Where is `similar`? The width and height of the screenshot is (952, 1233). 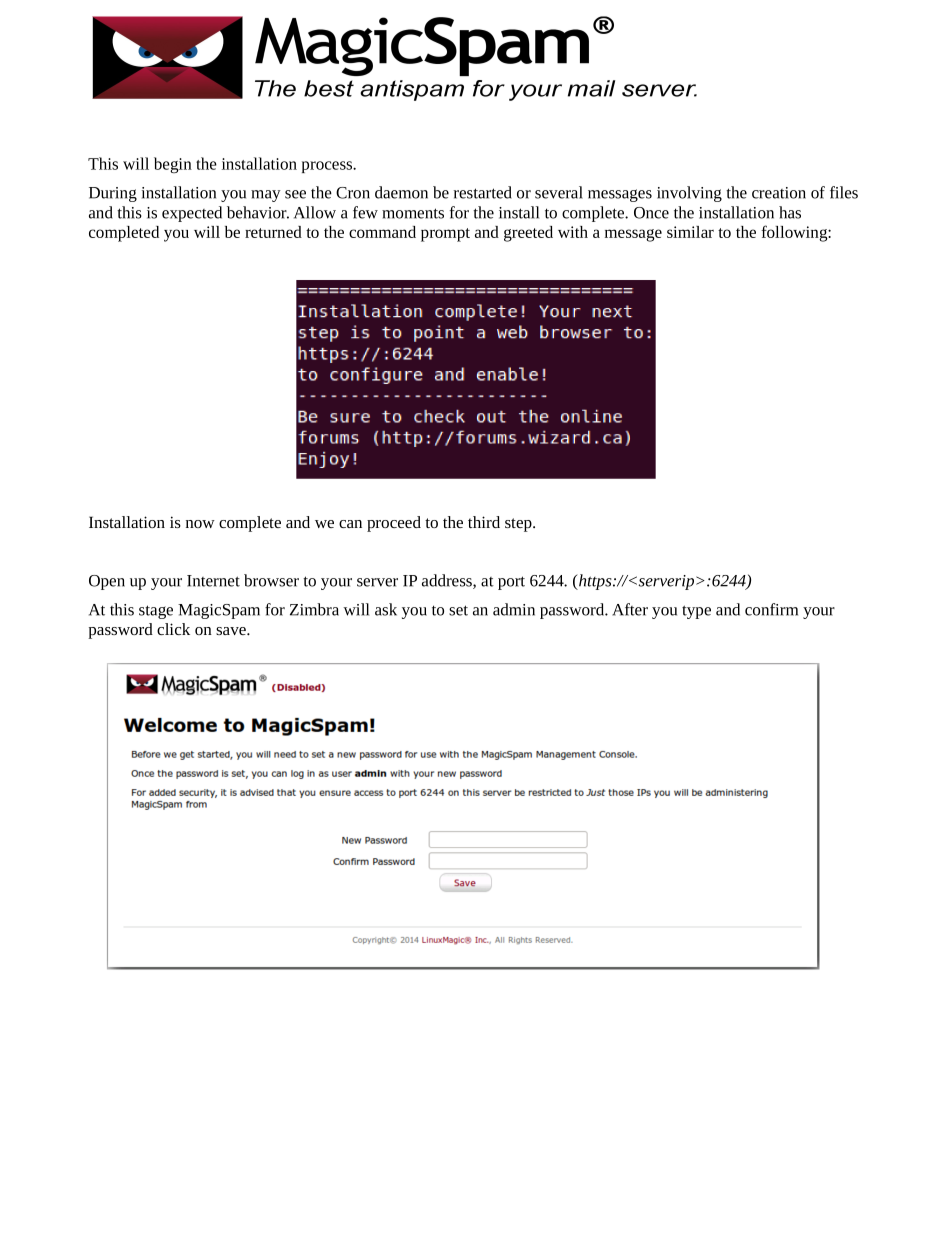
similar is located at coordinates (690, 232).
